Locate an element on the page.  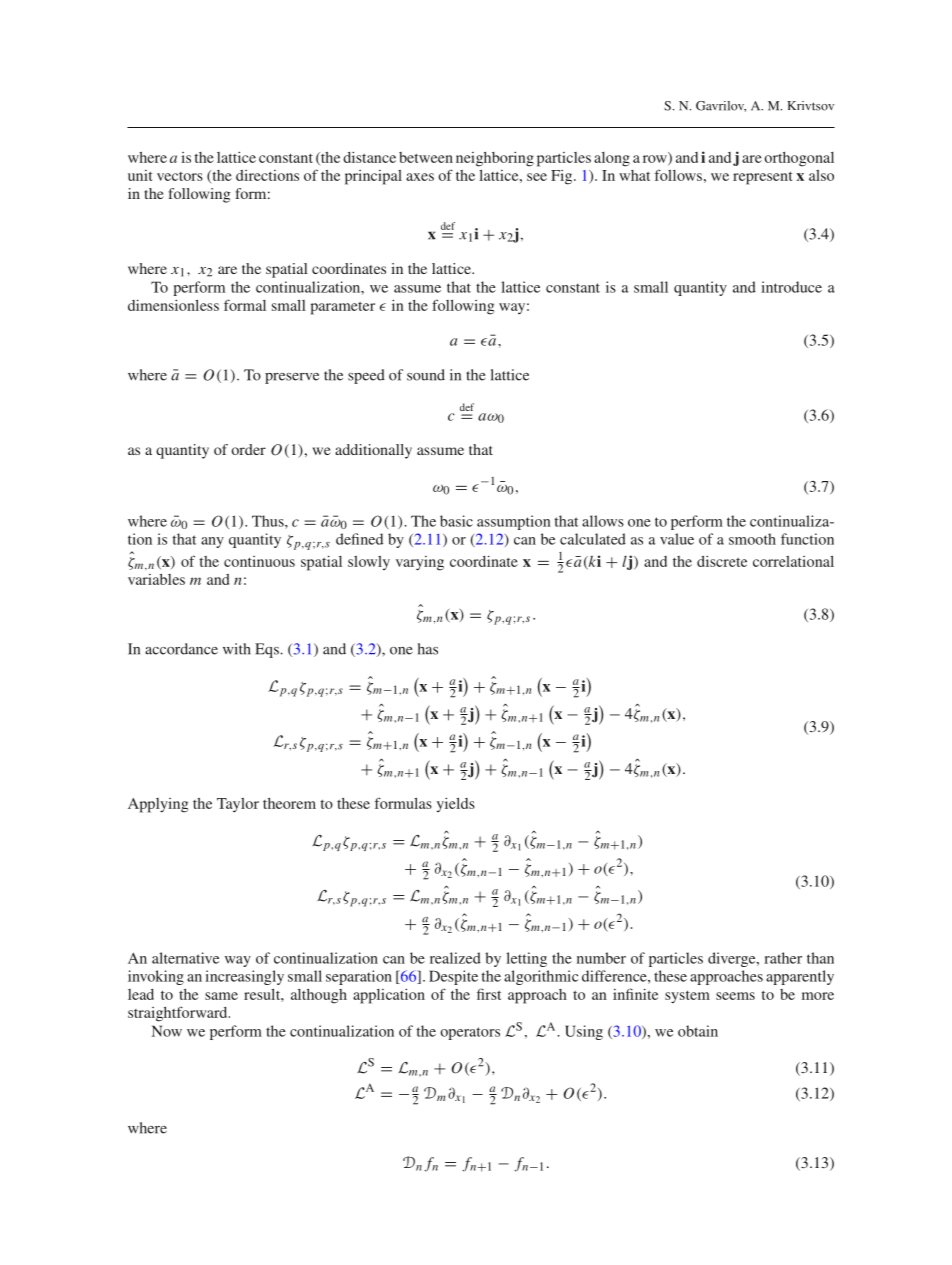
represent is located at coordinates (762, 178).
